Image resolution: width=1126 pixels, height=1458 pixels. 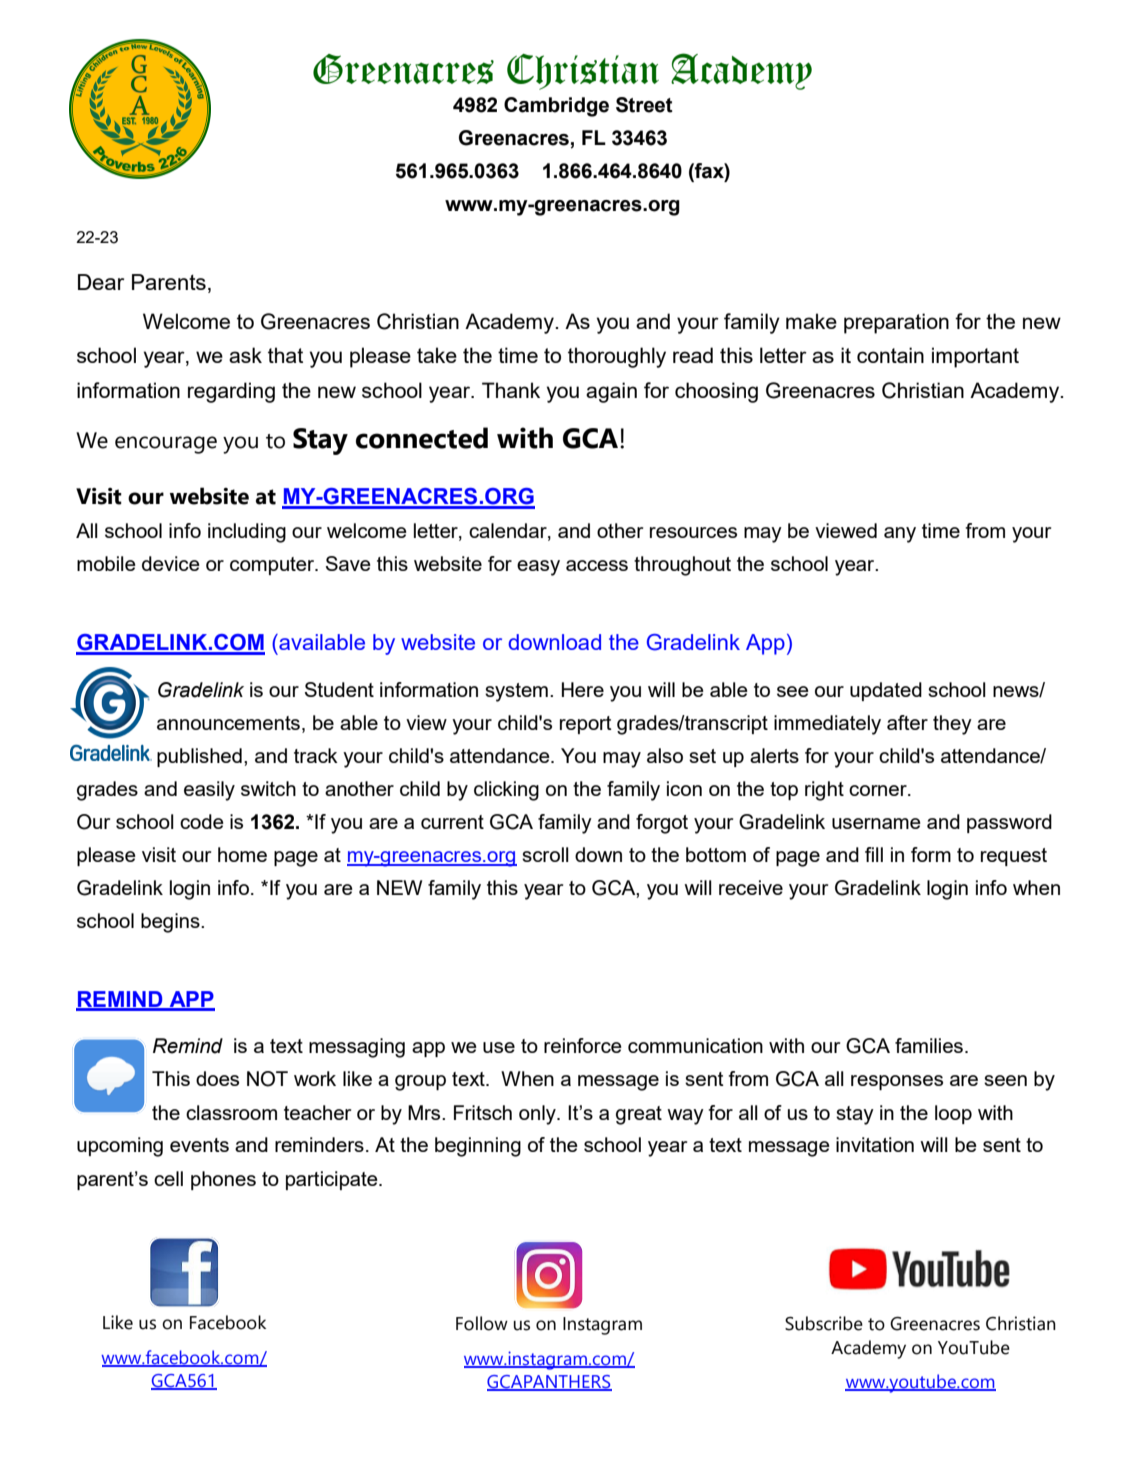 What do you see at coordinates (228, 723) in the page?
I see `announcements` at bounding box center [228, 723].
